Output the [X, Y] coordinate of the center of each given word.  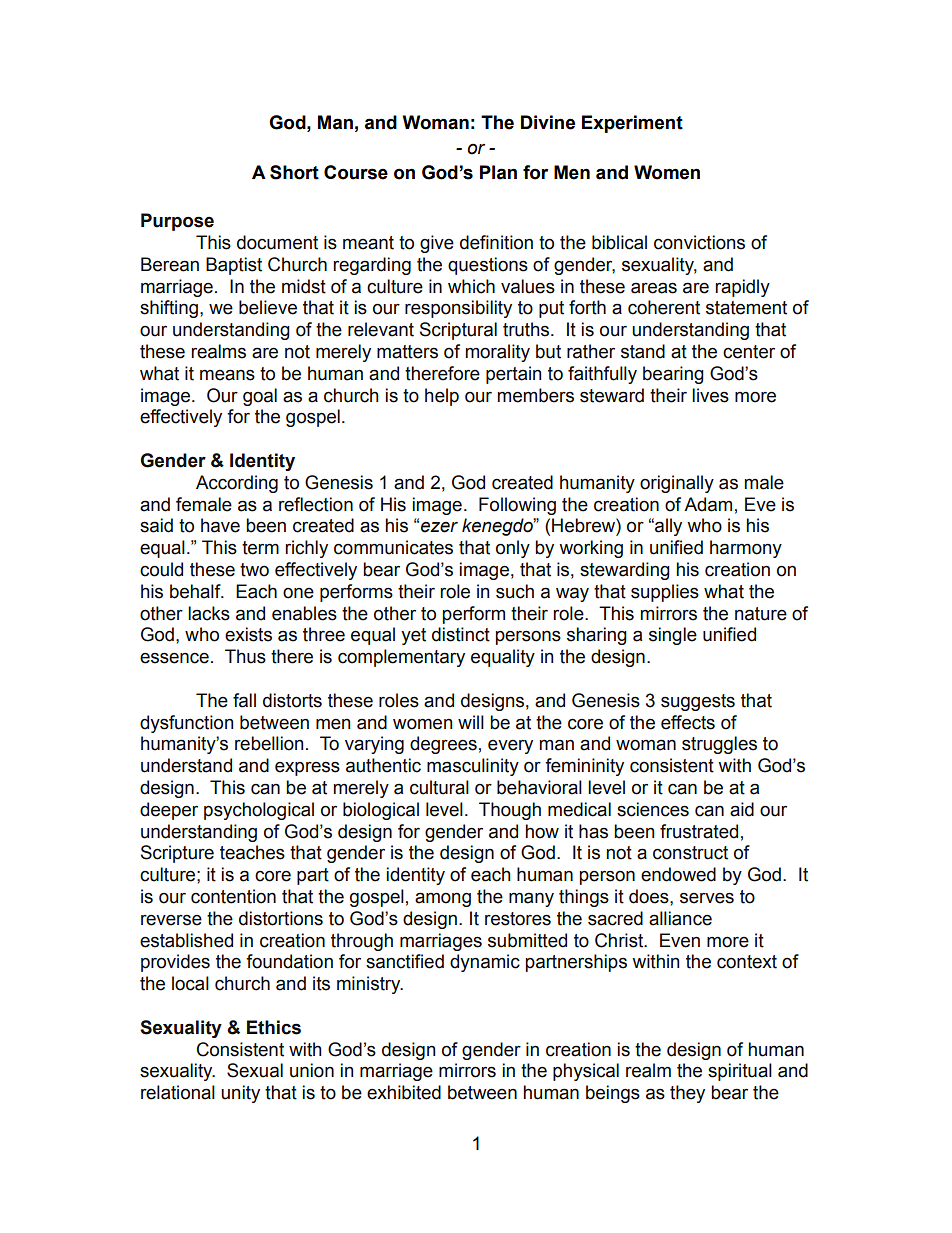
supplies [665, 593]
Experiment [632, 124]
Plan [498, 172]
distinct [461, 634]
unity [240, 1094]
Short [294, 172]
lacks [209, 613]
